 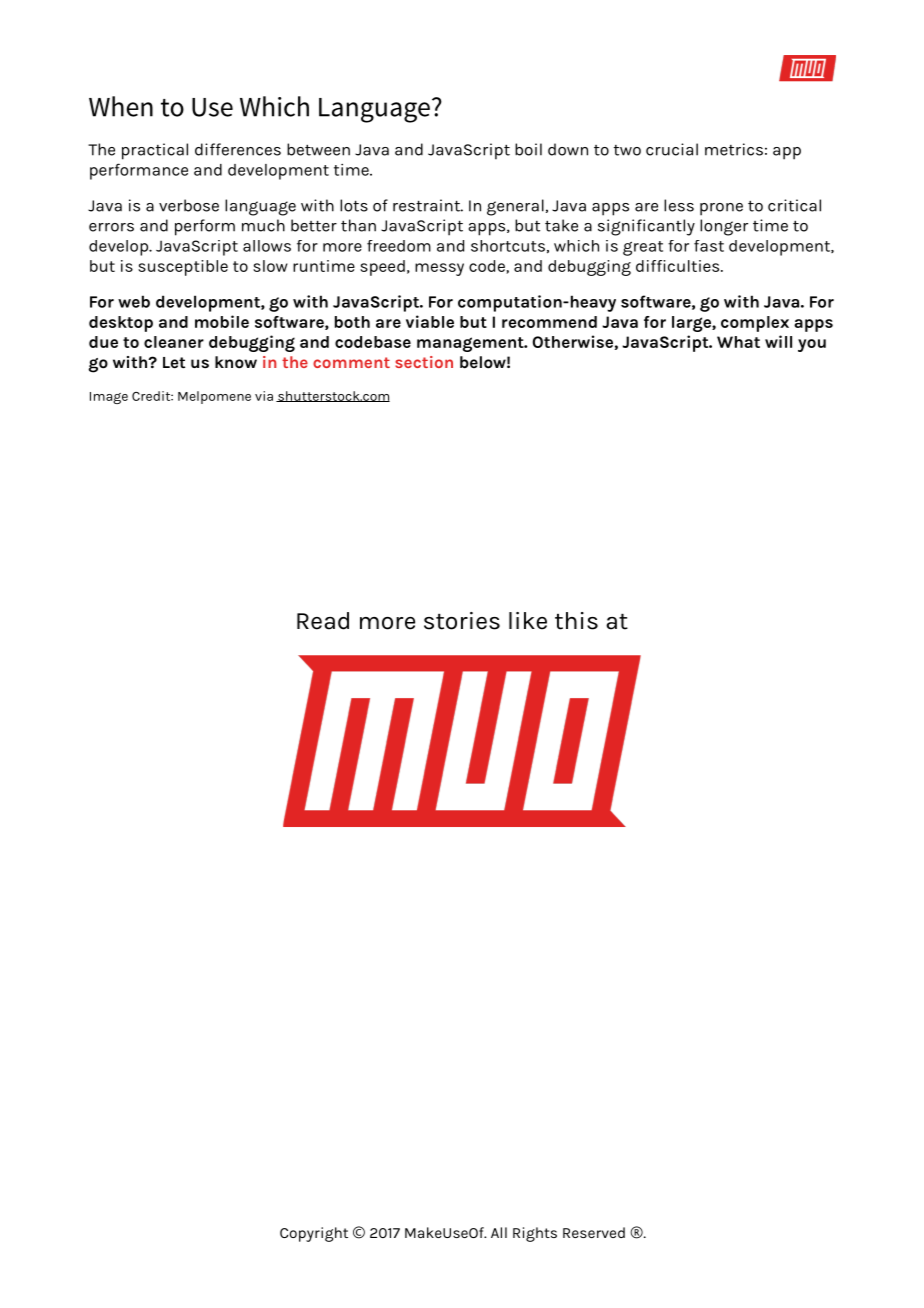 What do you see at coordinates (528, 149) in the screenshot?
I see `boil` at bounding box center [528, 149].
